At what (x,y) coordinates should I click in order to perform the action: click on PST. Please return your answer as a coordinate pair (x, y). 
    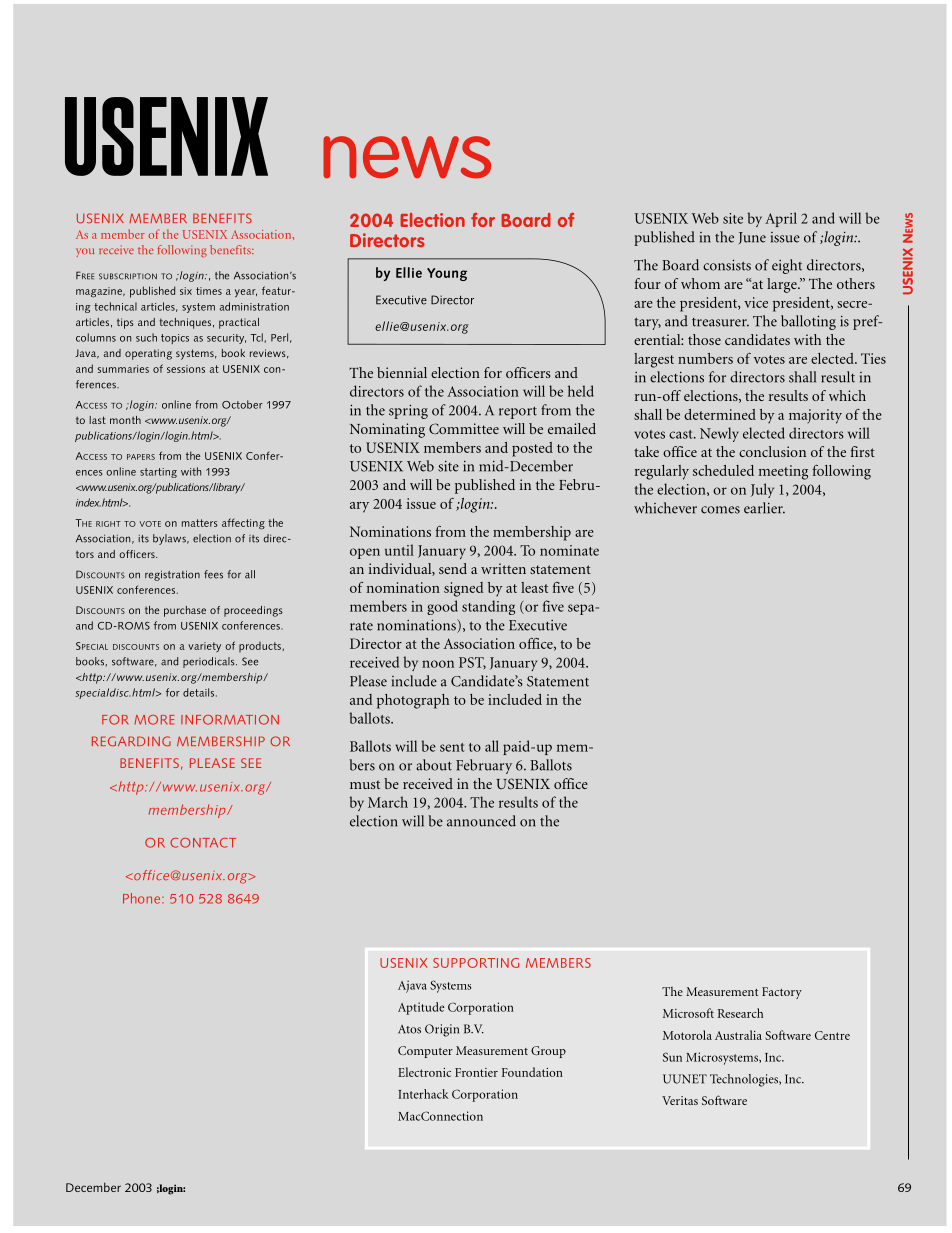
    Looking at the image, I should click on (472, 663).
